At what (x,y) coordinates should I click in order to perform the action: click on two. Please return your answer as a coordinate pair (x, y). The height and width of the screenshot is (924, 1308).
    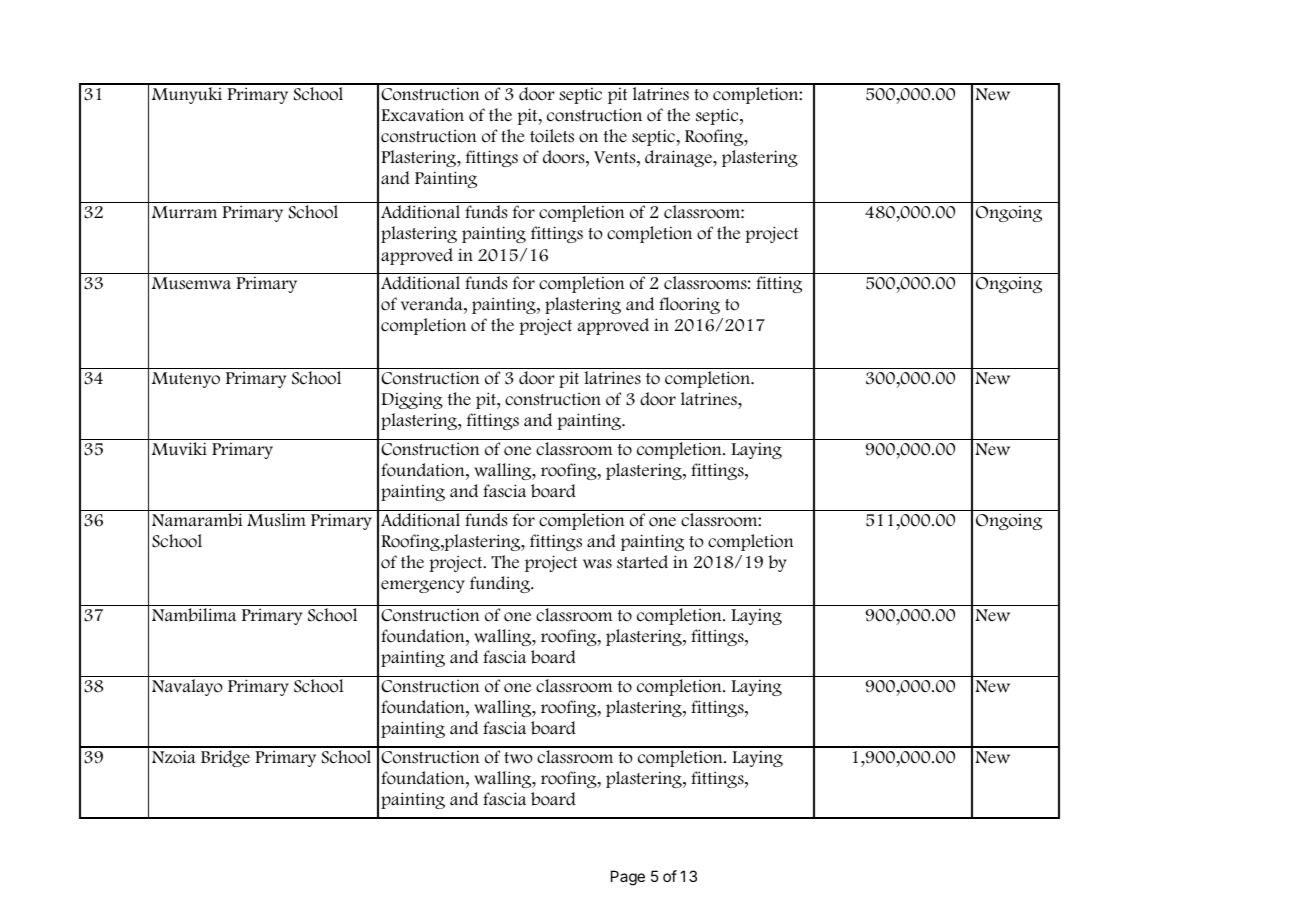
    Looking at the image, I should click on (518, 758).
